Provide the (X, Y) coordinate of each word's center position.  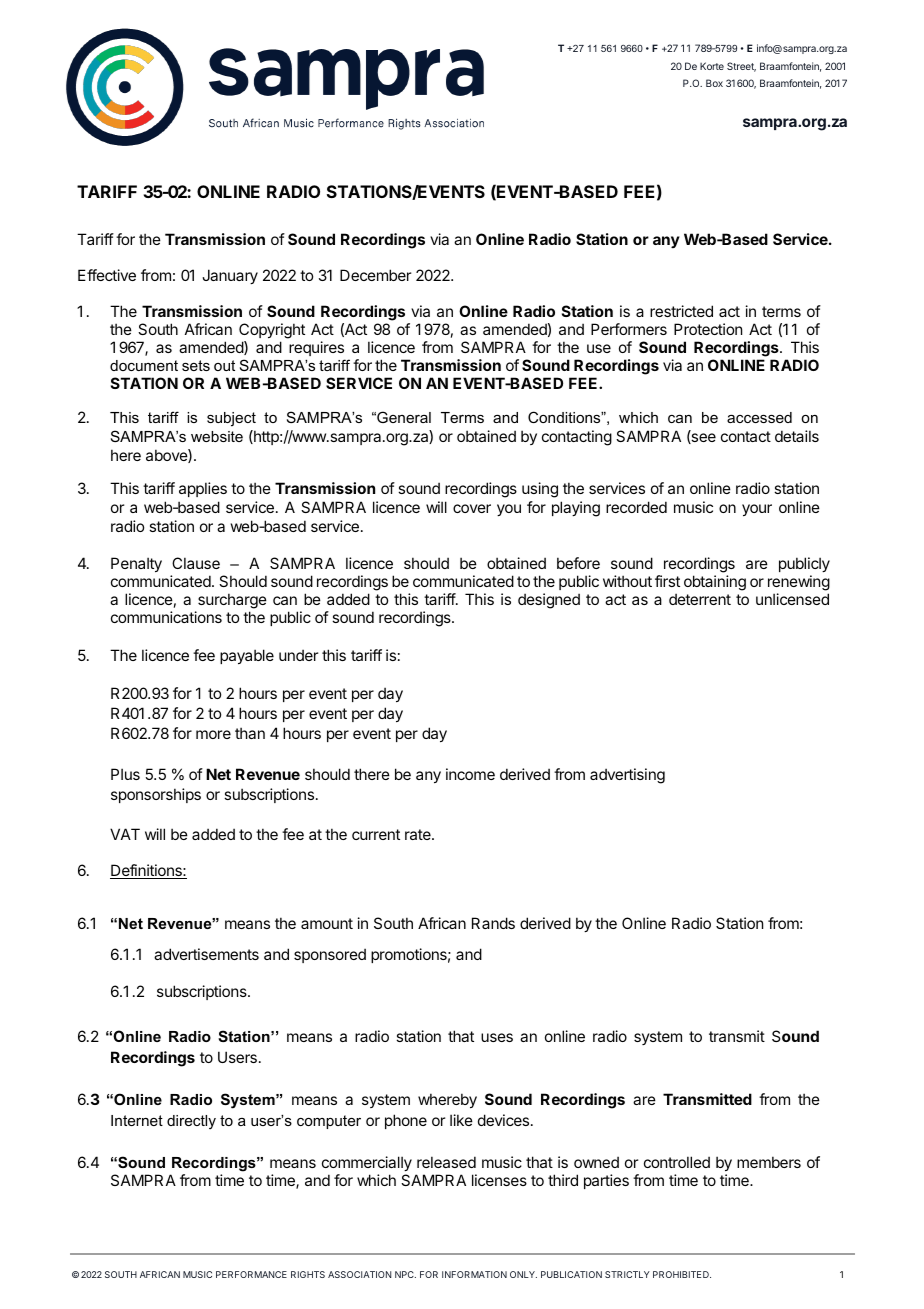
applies (203, 489)
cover (472, 508)
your (757, 510)
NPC (405, 1274)
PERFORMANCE (251, 1274)
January (230, 276)
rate (419, 834)
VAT (125, 834)
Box (714, 83)
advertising (627, 776)
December (375, 275)
